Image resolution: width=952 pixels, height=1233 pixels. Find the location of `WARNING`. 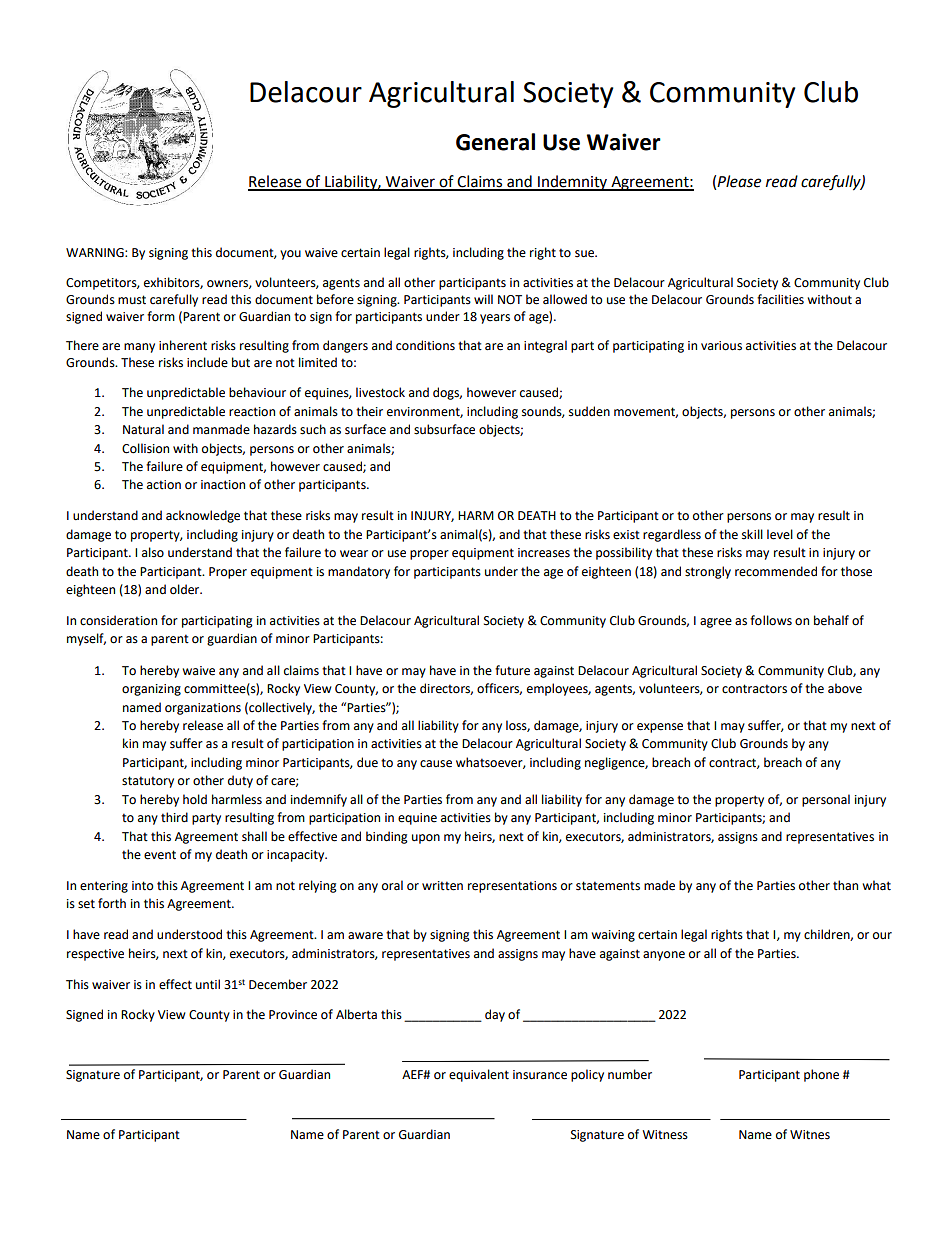

WARNING is located at coordinates (96, 253).
